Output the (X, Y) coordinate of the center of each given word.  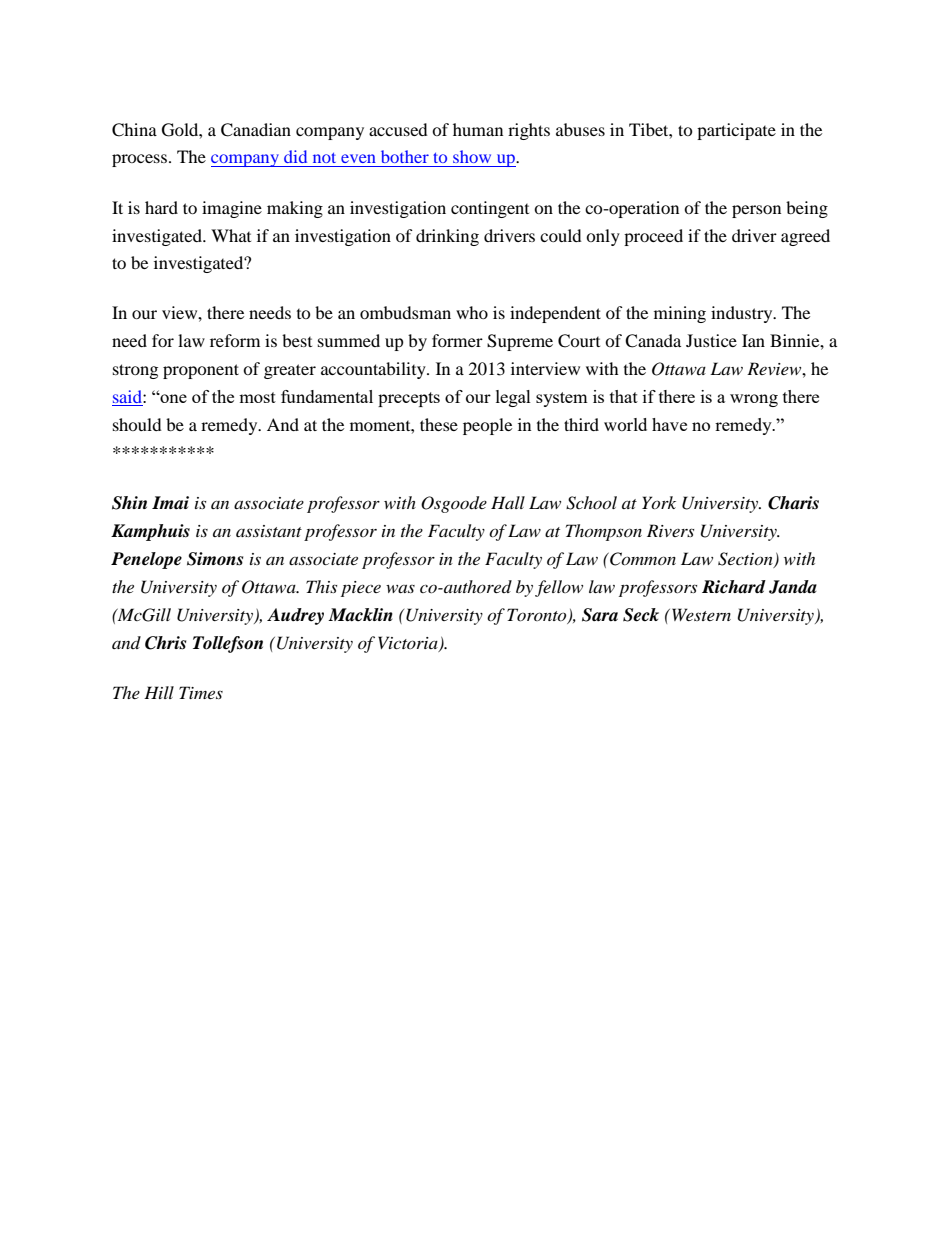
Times (201, 692)
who (472, 312)
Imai (170, 503)
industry (743, 314)
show (472, 156)
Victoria (409, 644)
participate (736, 131)
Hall (508, 502)
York (659, 502)
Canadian (256, 130)
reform (235, 340)
